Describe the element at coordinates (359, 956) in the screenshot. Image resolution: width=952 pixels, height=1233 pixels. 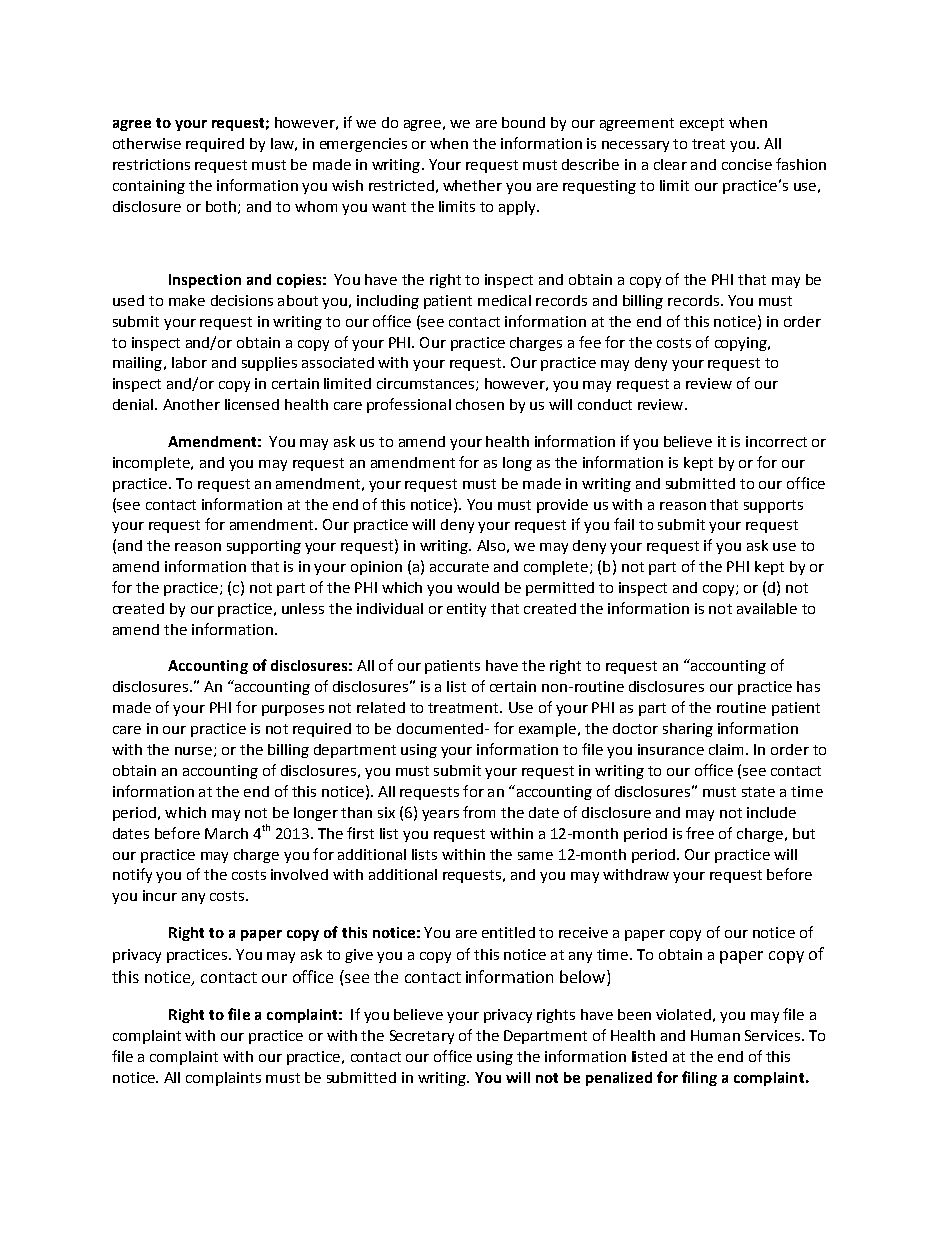
I see `give` at that location.
